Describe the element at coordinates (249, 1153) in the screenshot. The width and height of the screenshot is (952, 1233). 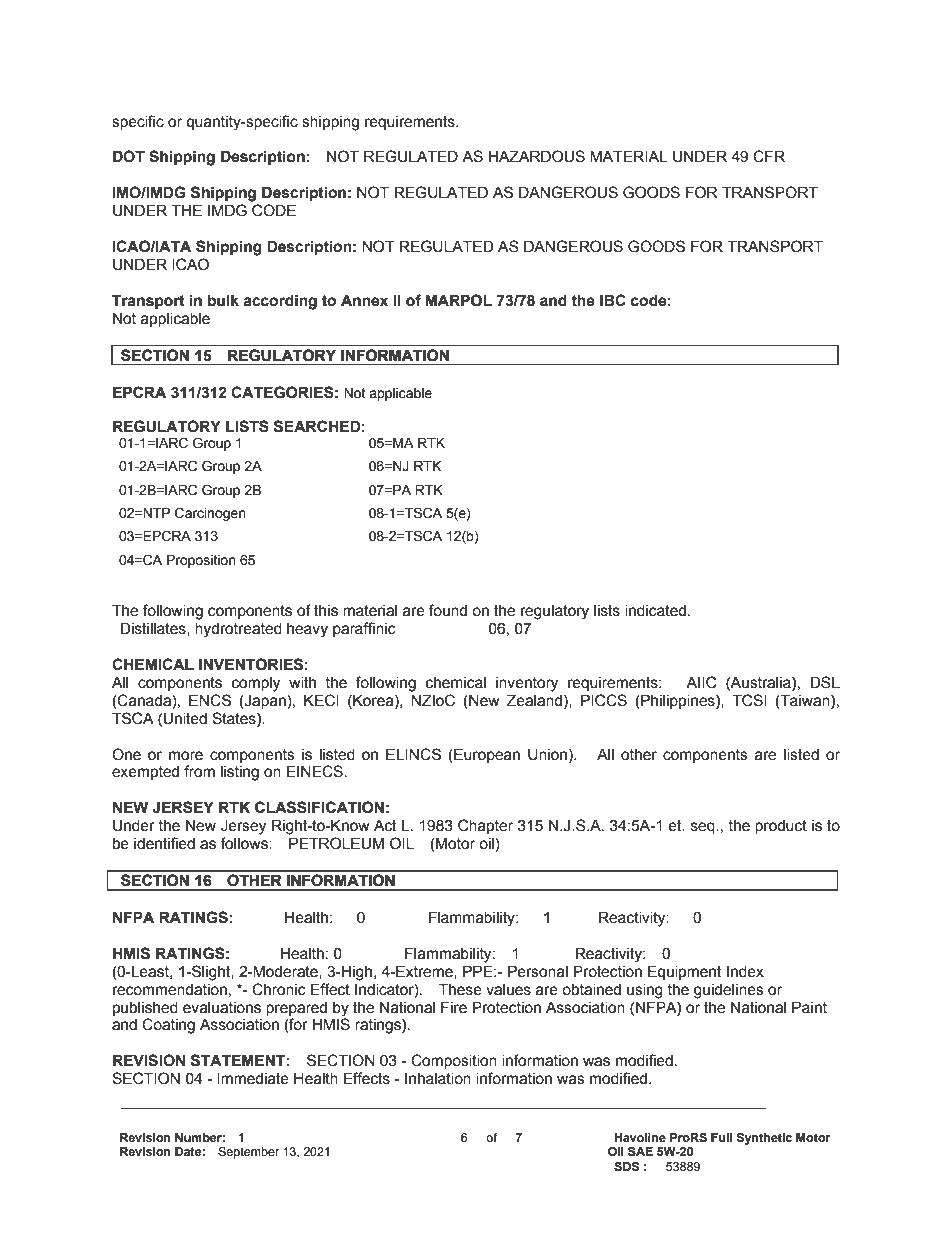
I see `September` at that location.
